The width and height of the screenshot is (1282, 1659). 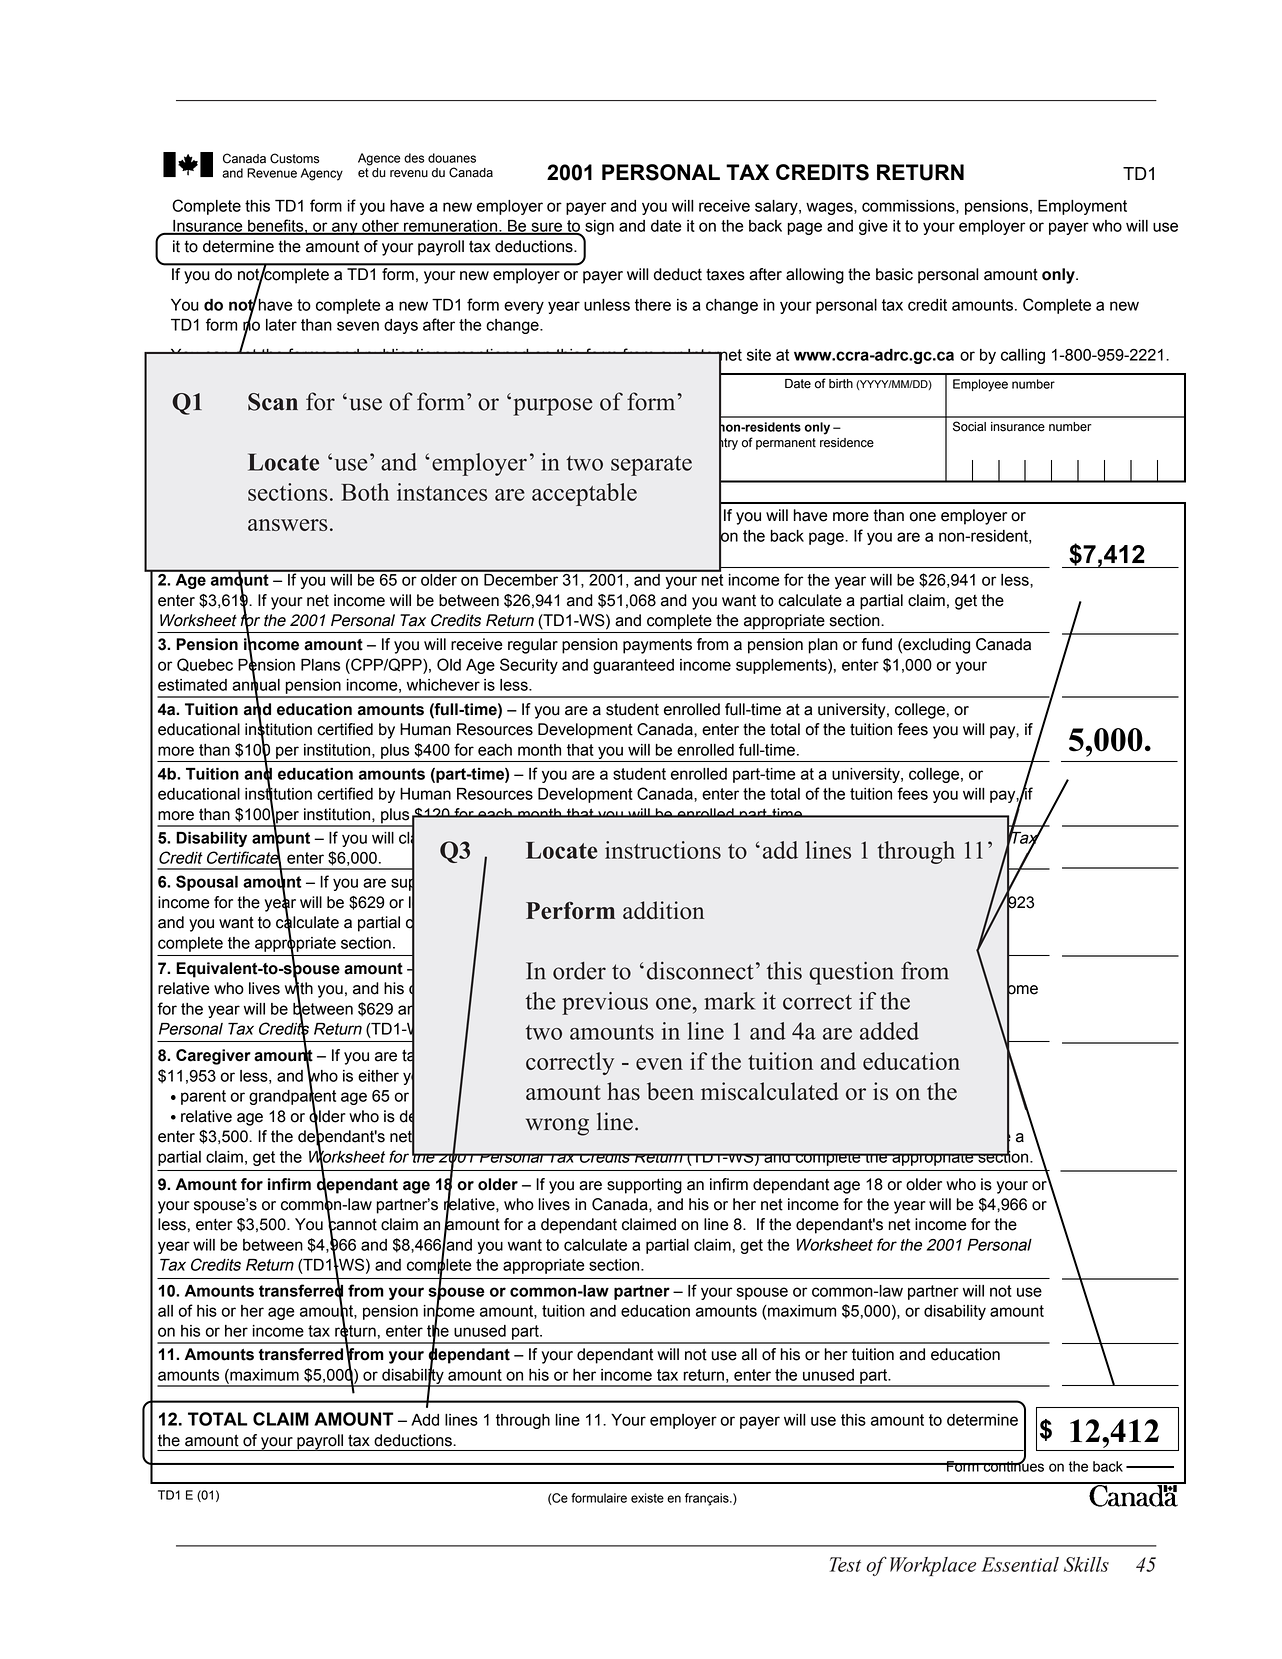 I want to click on continues, so click(x=1012, y=1465).
